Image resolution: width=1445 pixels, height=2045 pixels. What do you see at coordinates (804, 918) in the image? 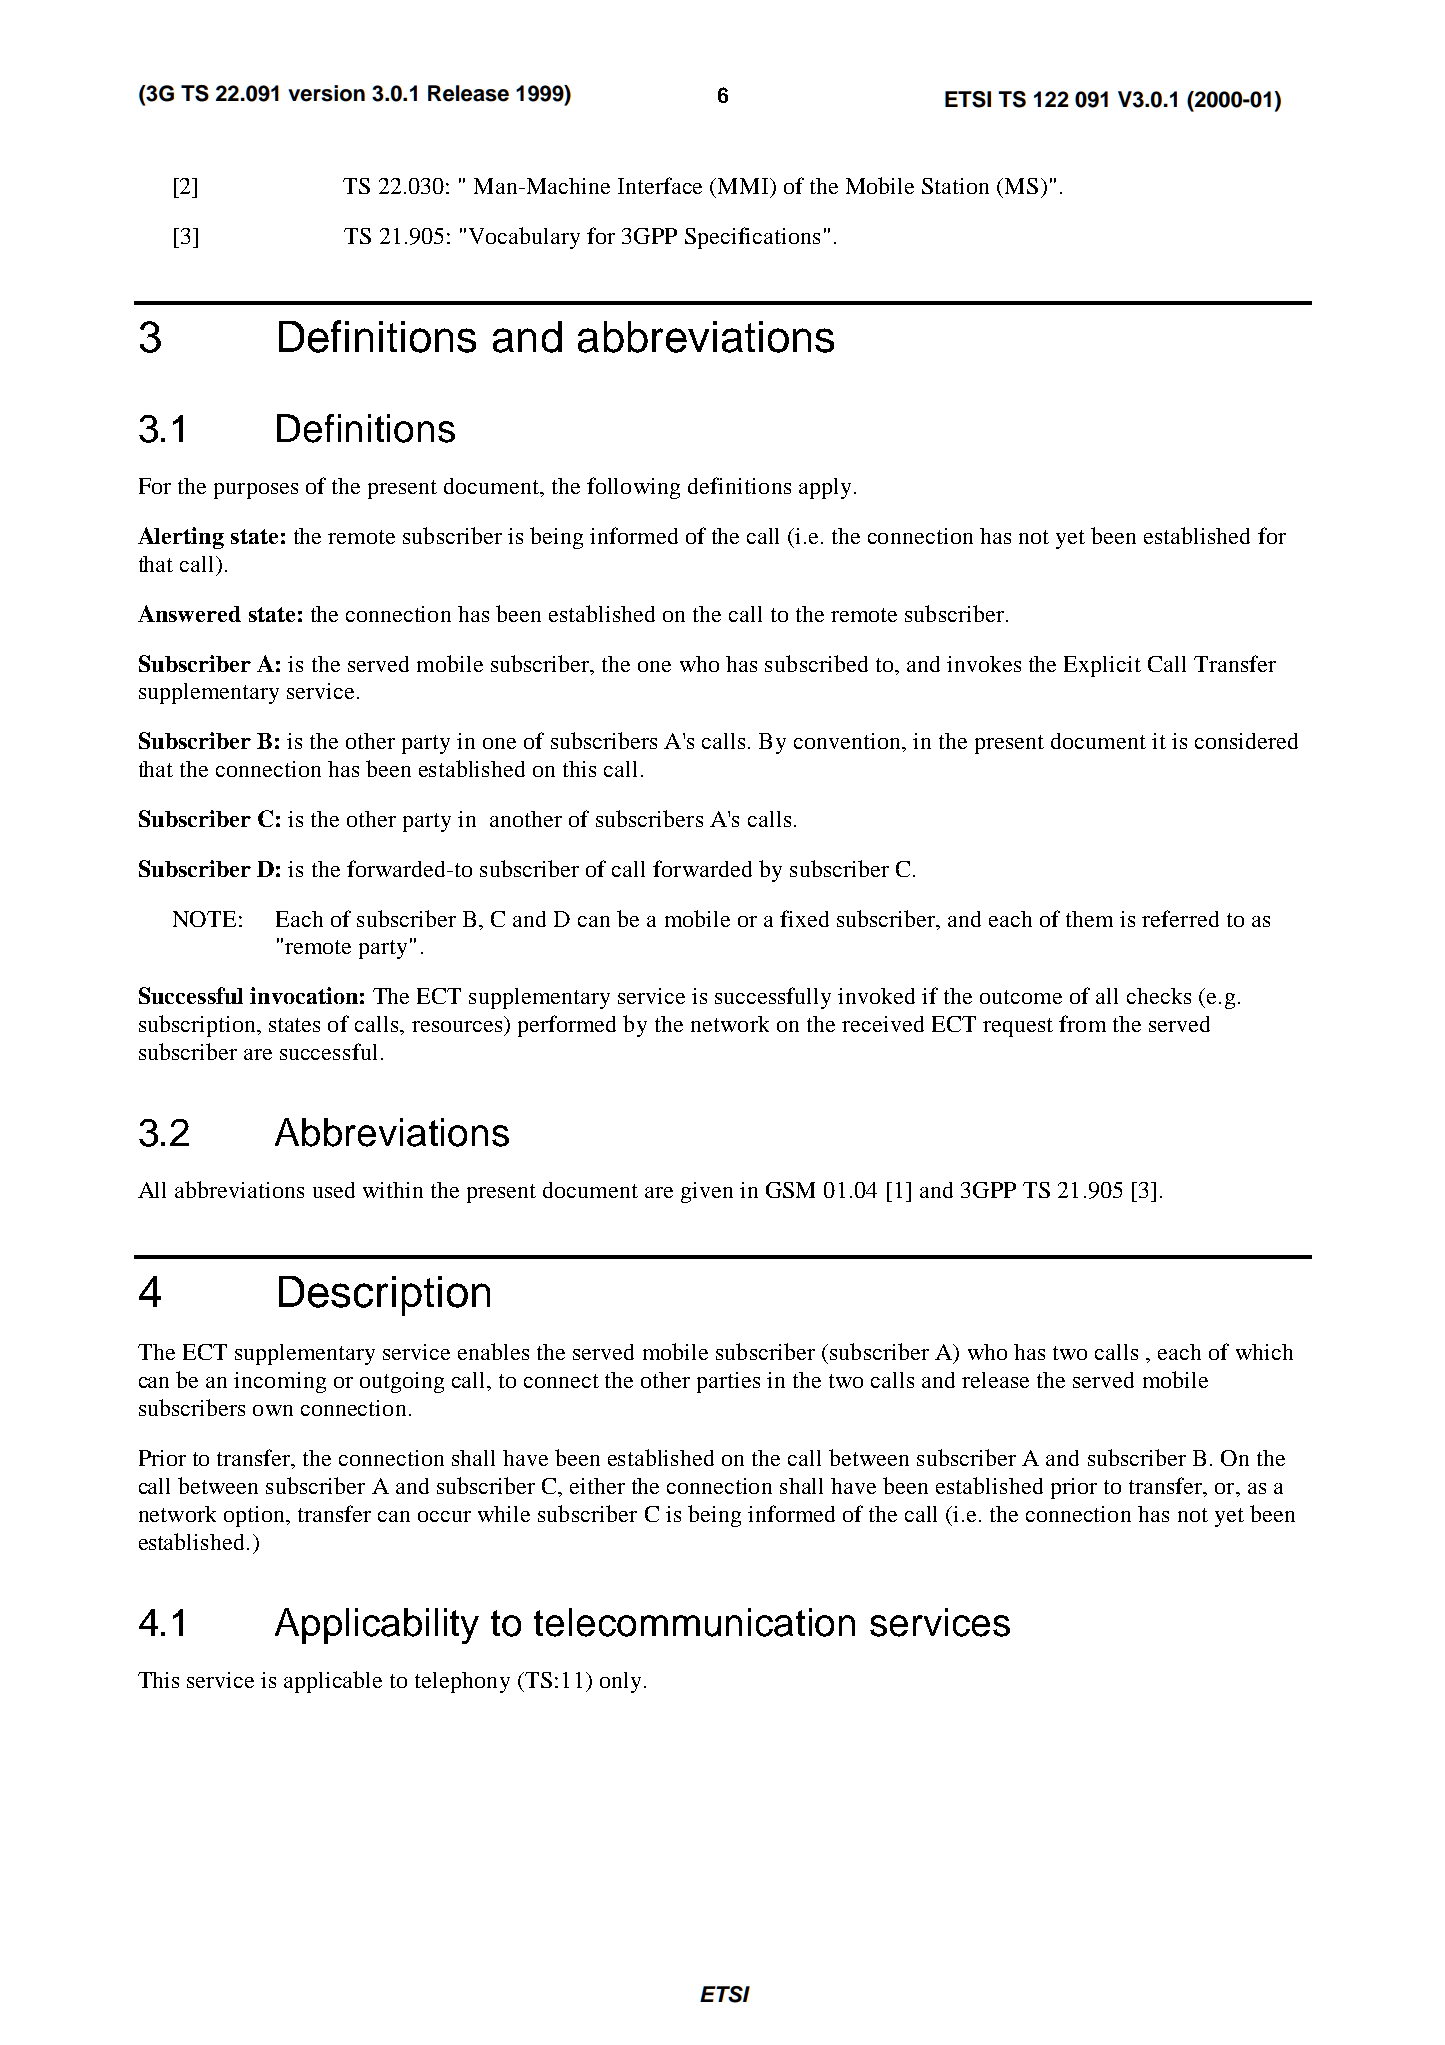
I see `fixed` at bounding box center [804, 918].
